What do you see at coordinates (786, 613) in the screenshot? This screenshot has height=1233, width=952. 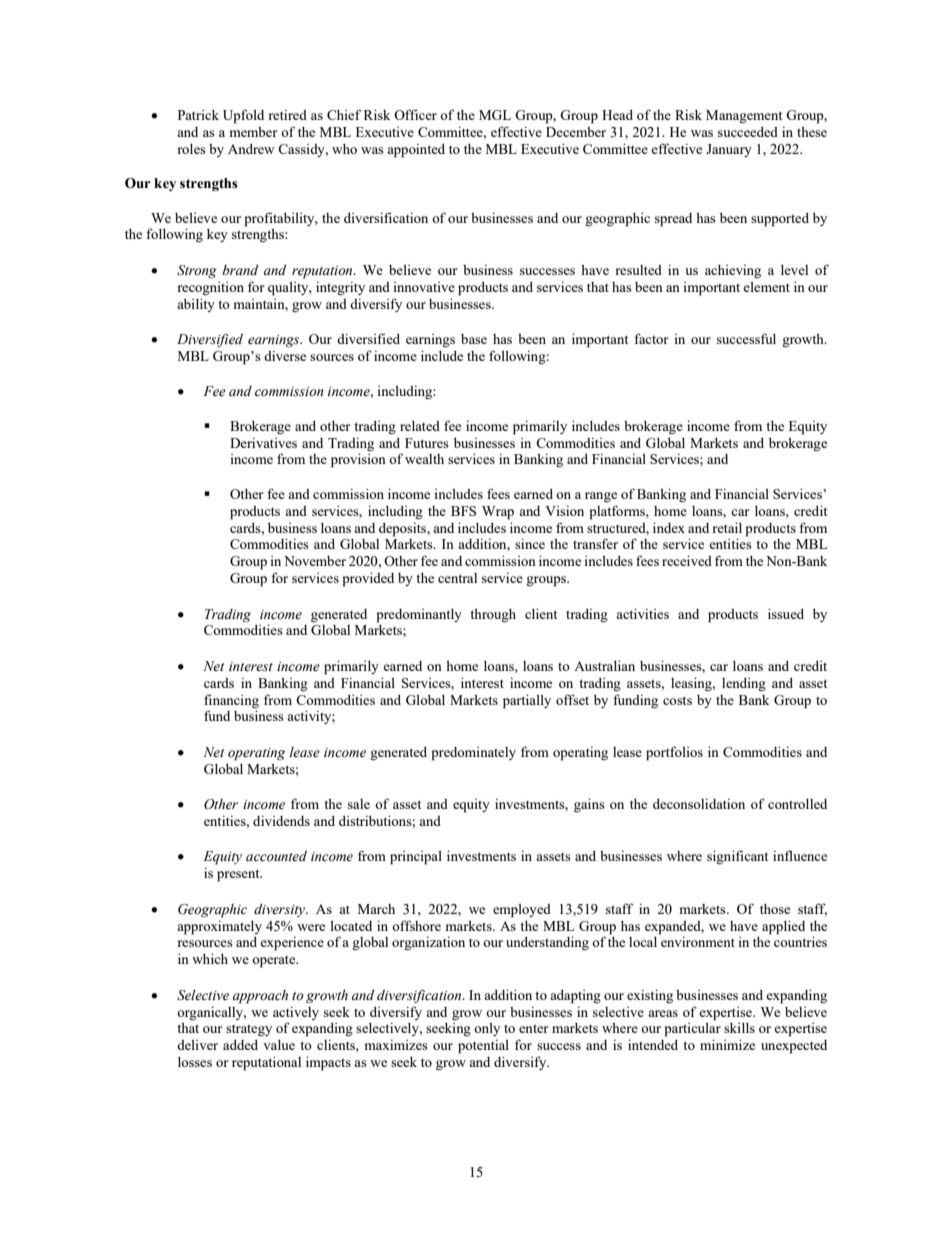 I see `issued` at bounding box center [786, 613].
